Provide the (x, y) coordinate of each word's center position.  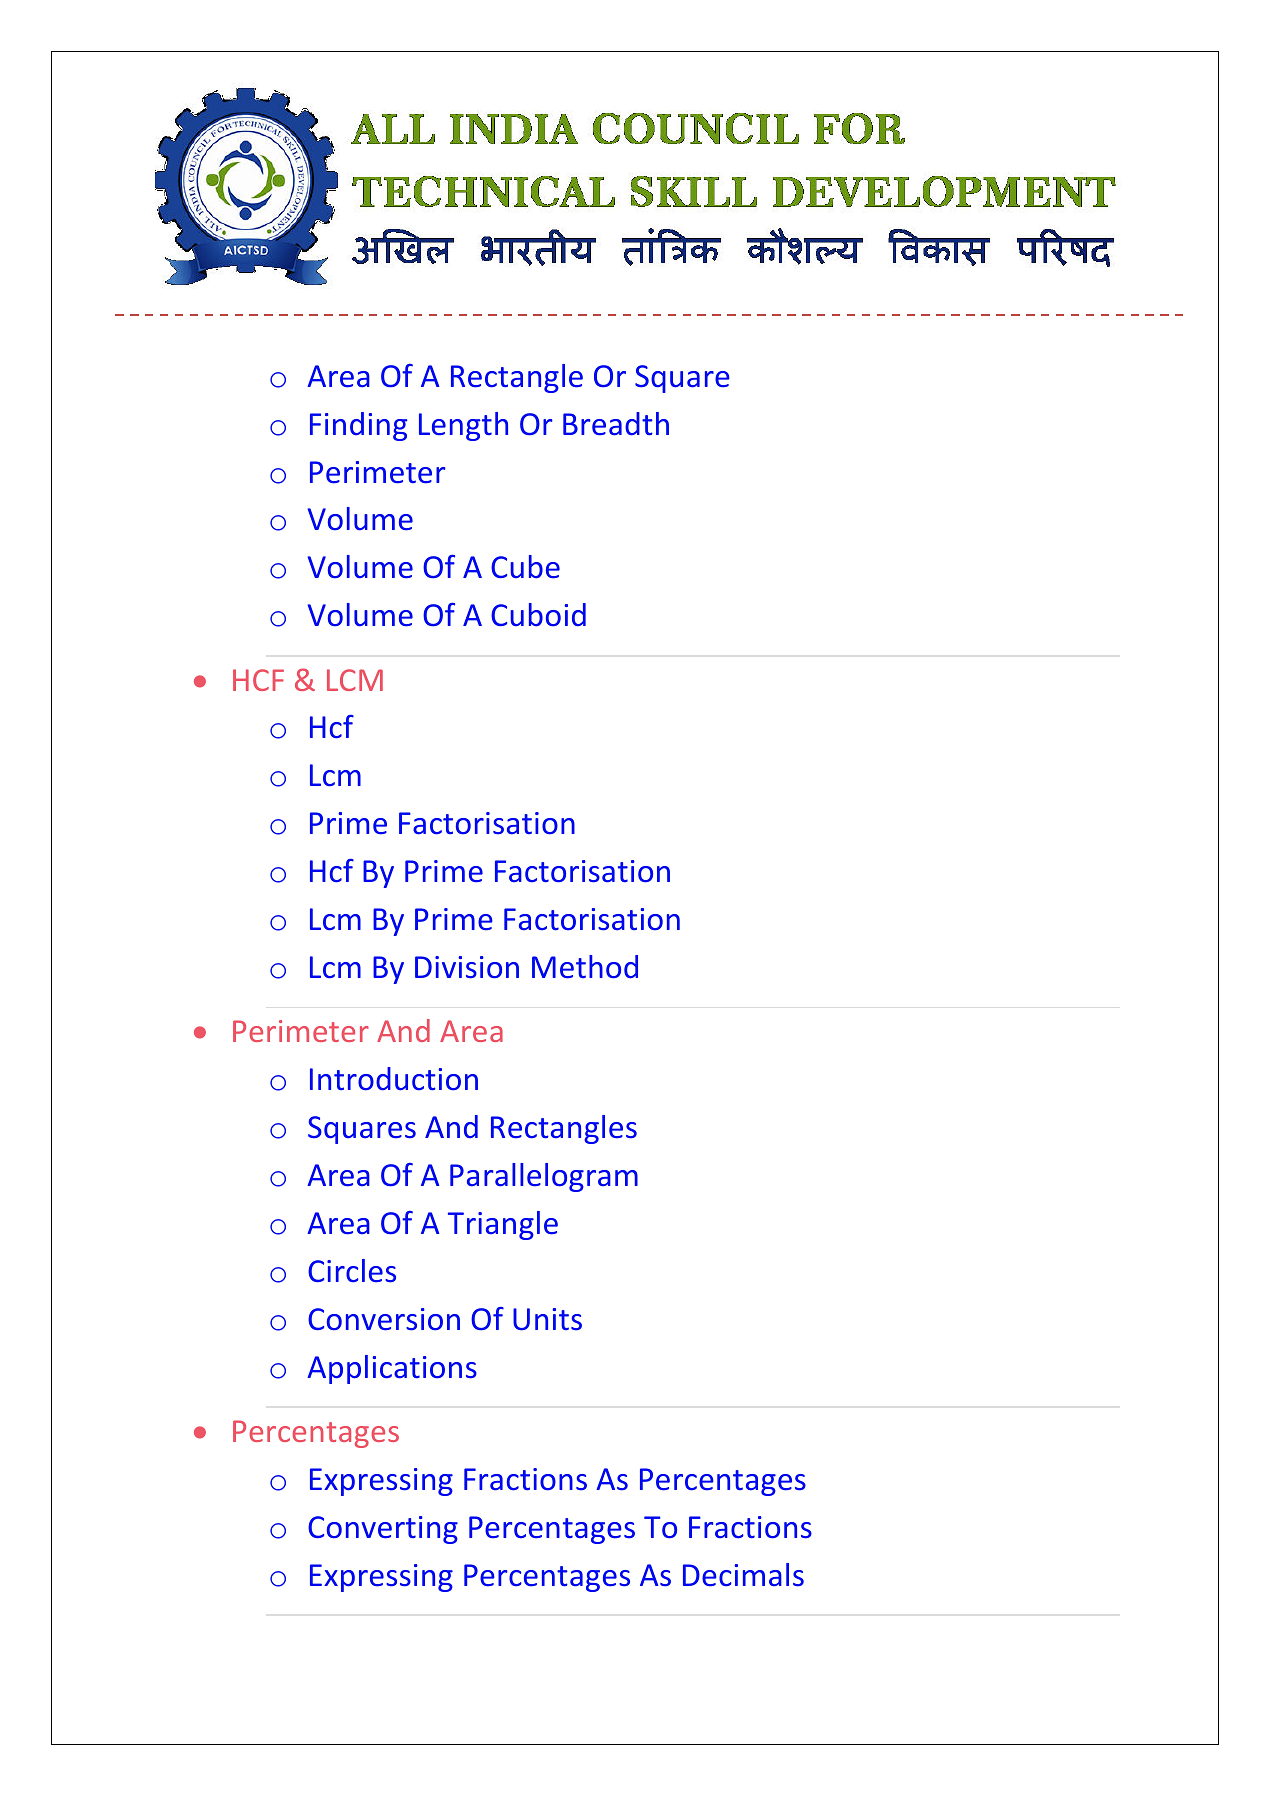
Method (585, 967)
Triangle (503, 1225)
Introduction (394, 1079)
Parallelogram (544, 1177)
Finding (358, 426)
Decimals (743, 1575)
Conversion (384, 1319)
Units (547, 1319)
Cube (525, 567)
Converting (383, 1530)
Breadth (616, 424)
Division (467, 967)
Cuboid (538, 614)
